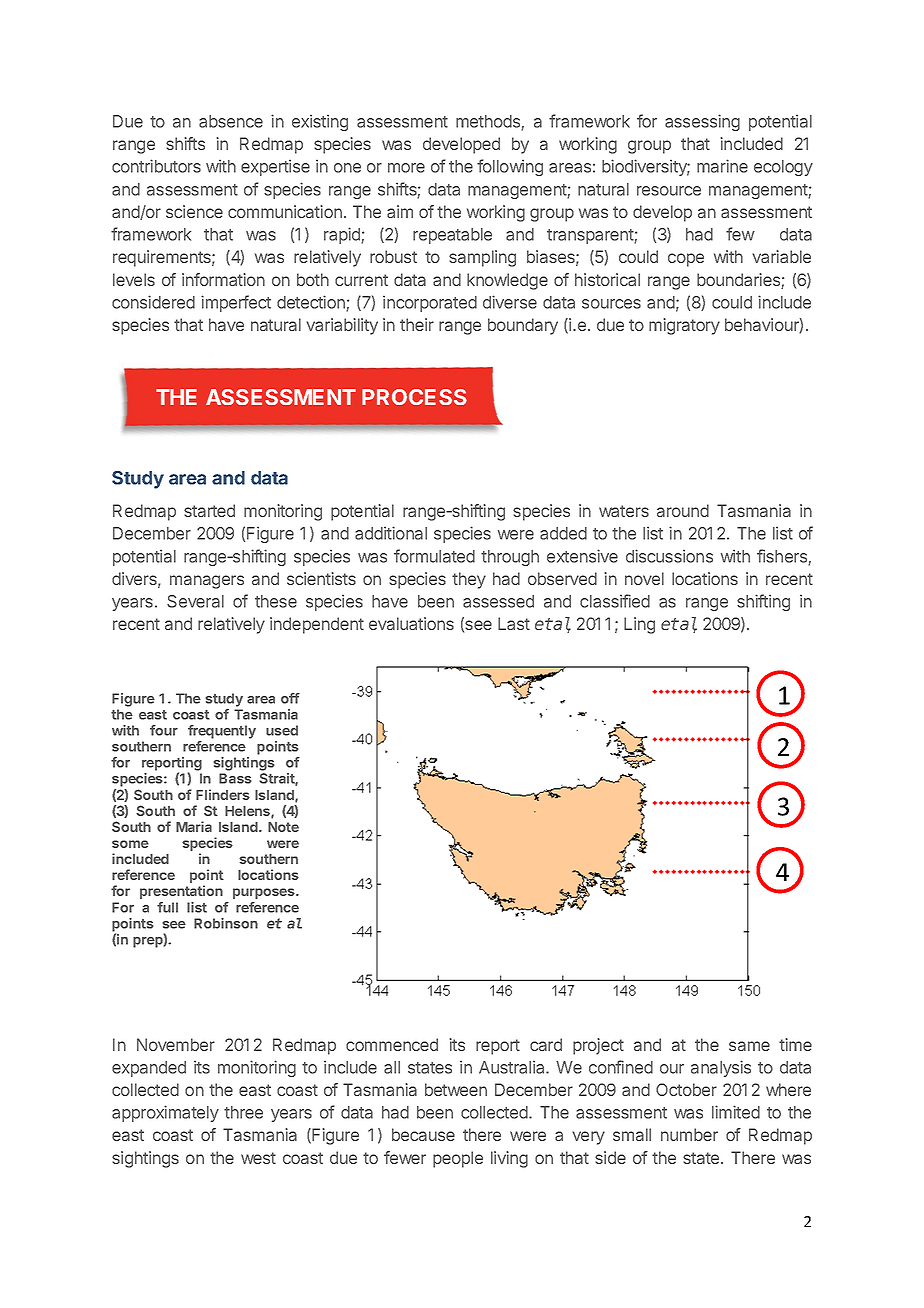 This screenshot has width=924, height=1308. What do you see at coordinates (283, 827) in the screenshot?
I see `Note` at bounding box center [283, 827].
